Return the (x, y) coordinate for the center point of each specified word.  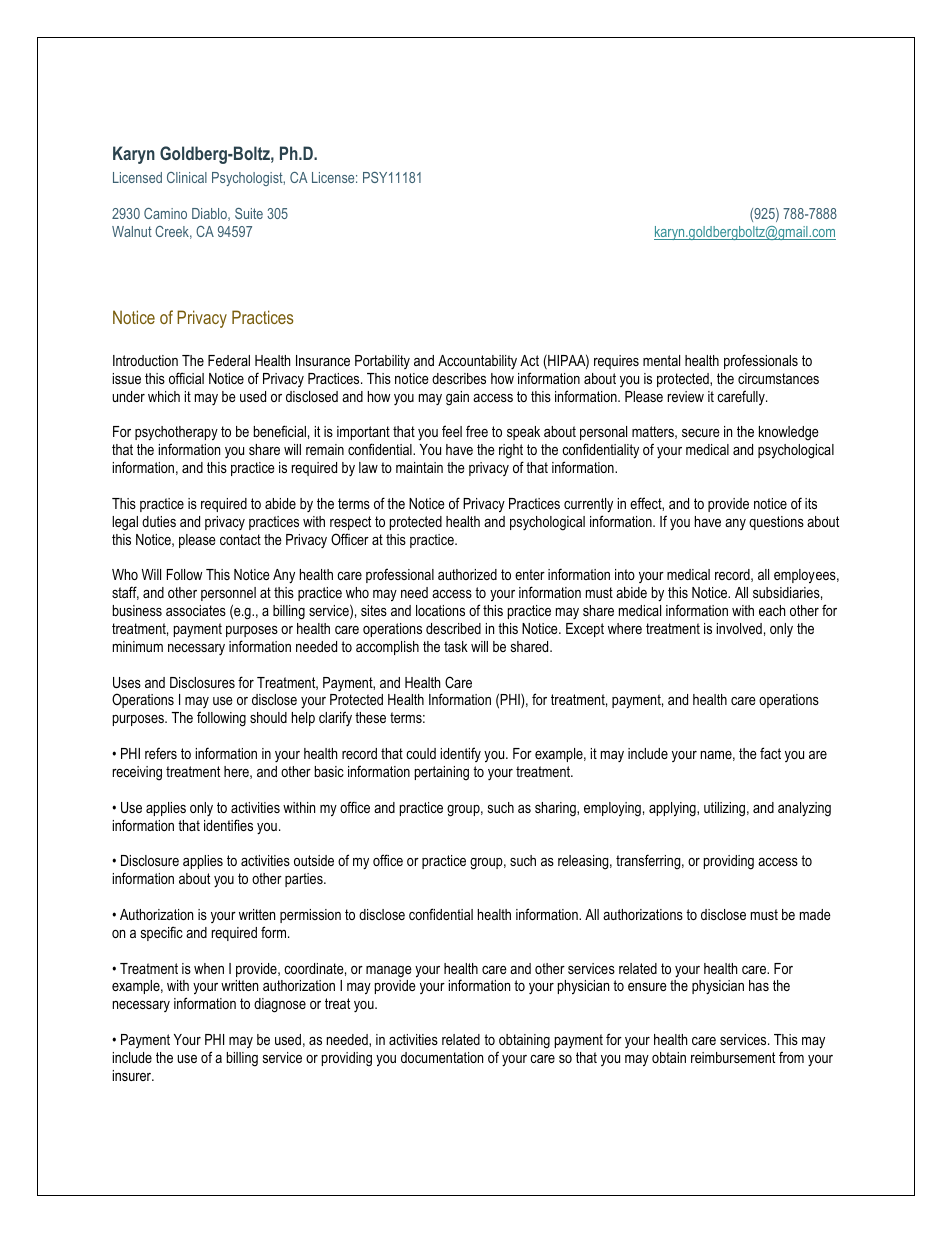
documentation (442, 1057)
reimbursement (733, 1057)
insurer (133, 1075)
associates (196, 610)
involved (739, 628)
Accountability (477, 362)
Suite (249, 213)
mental (661, 360)
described (453, 628)
